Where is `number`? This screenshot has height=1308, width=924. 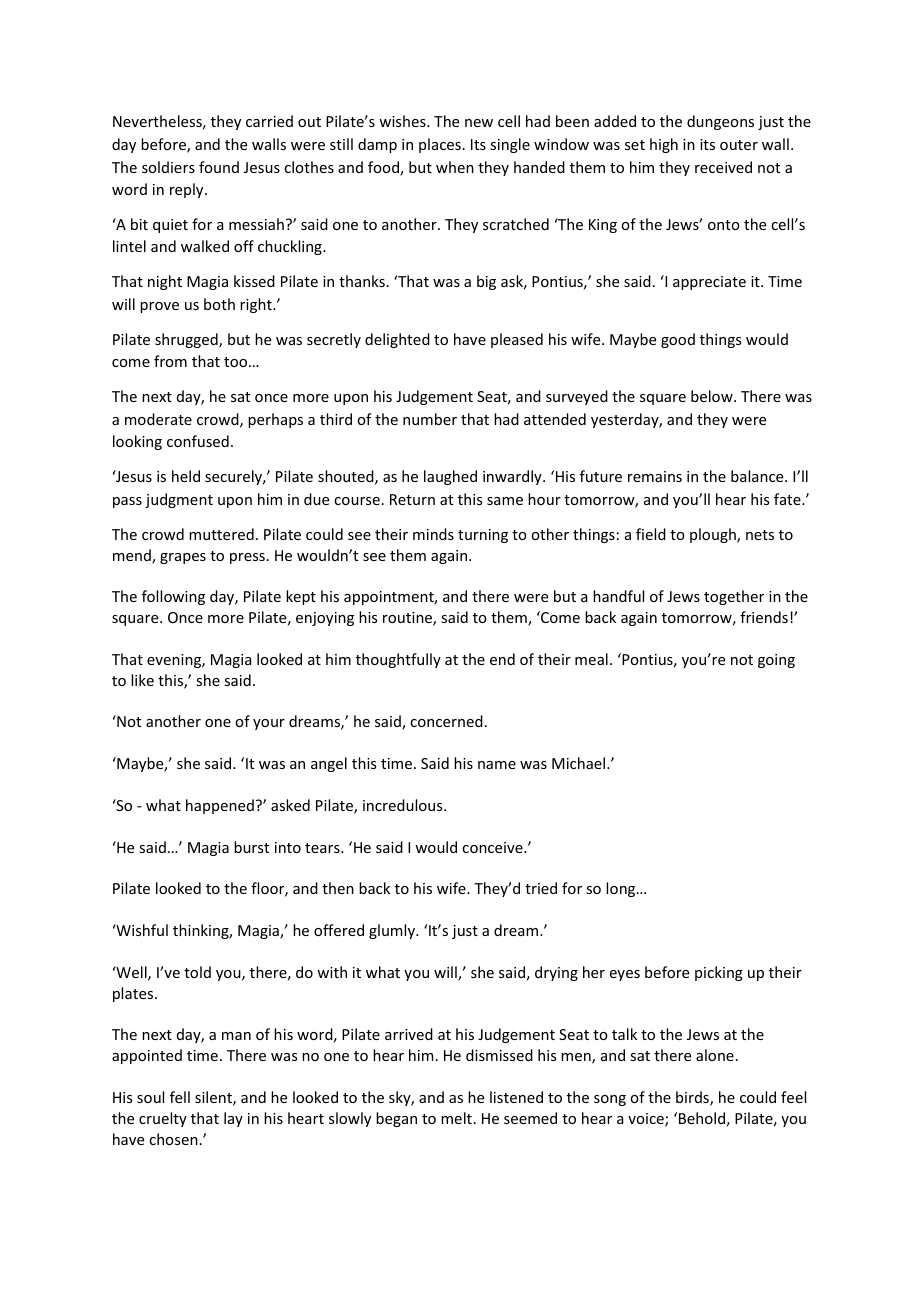 number is located at coordinates (430, 419).
